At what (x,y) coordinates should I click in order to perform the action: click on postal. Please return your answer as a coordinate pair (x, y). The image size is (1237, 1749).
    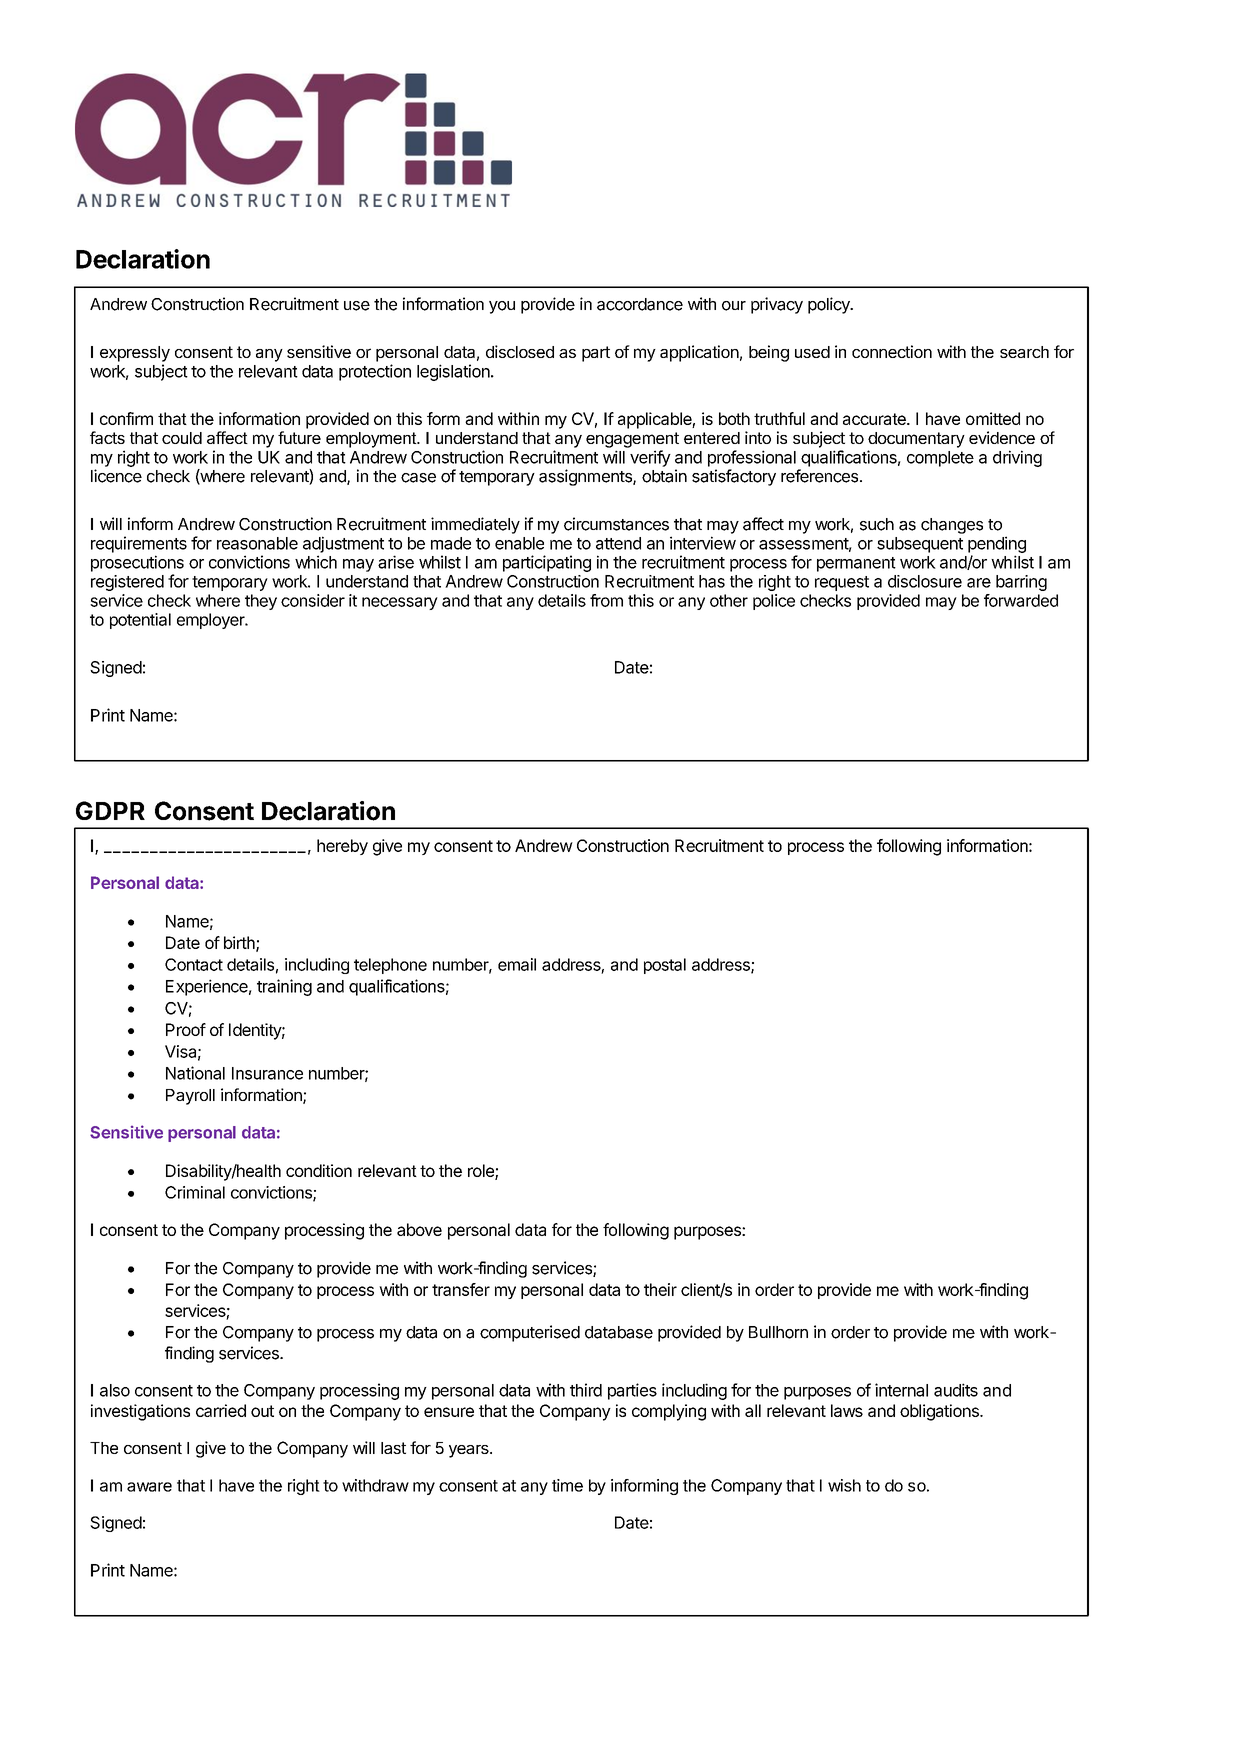
    Looking at the image, I should click on (665, 966).
